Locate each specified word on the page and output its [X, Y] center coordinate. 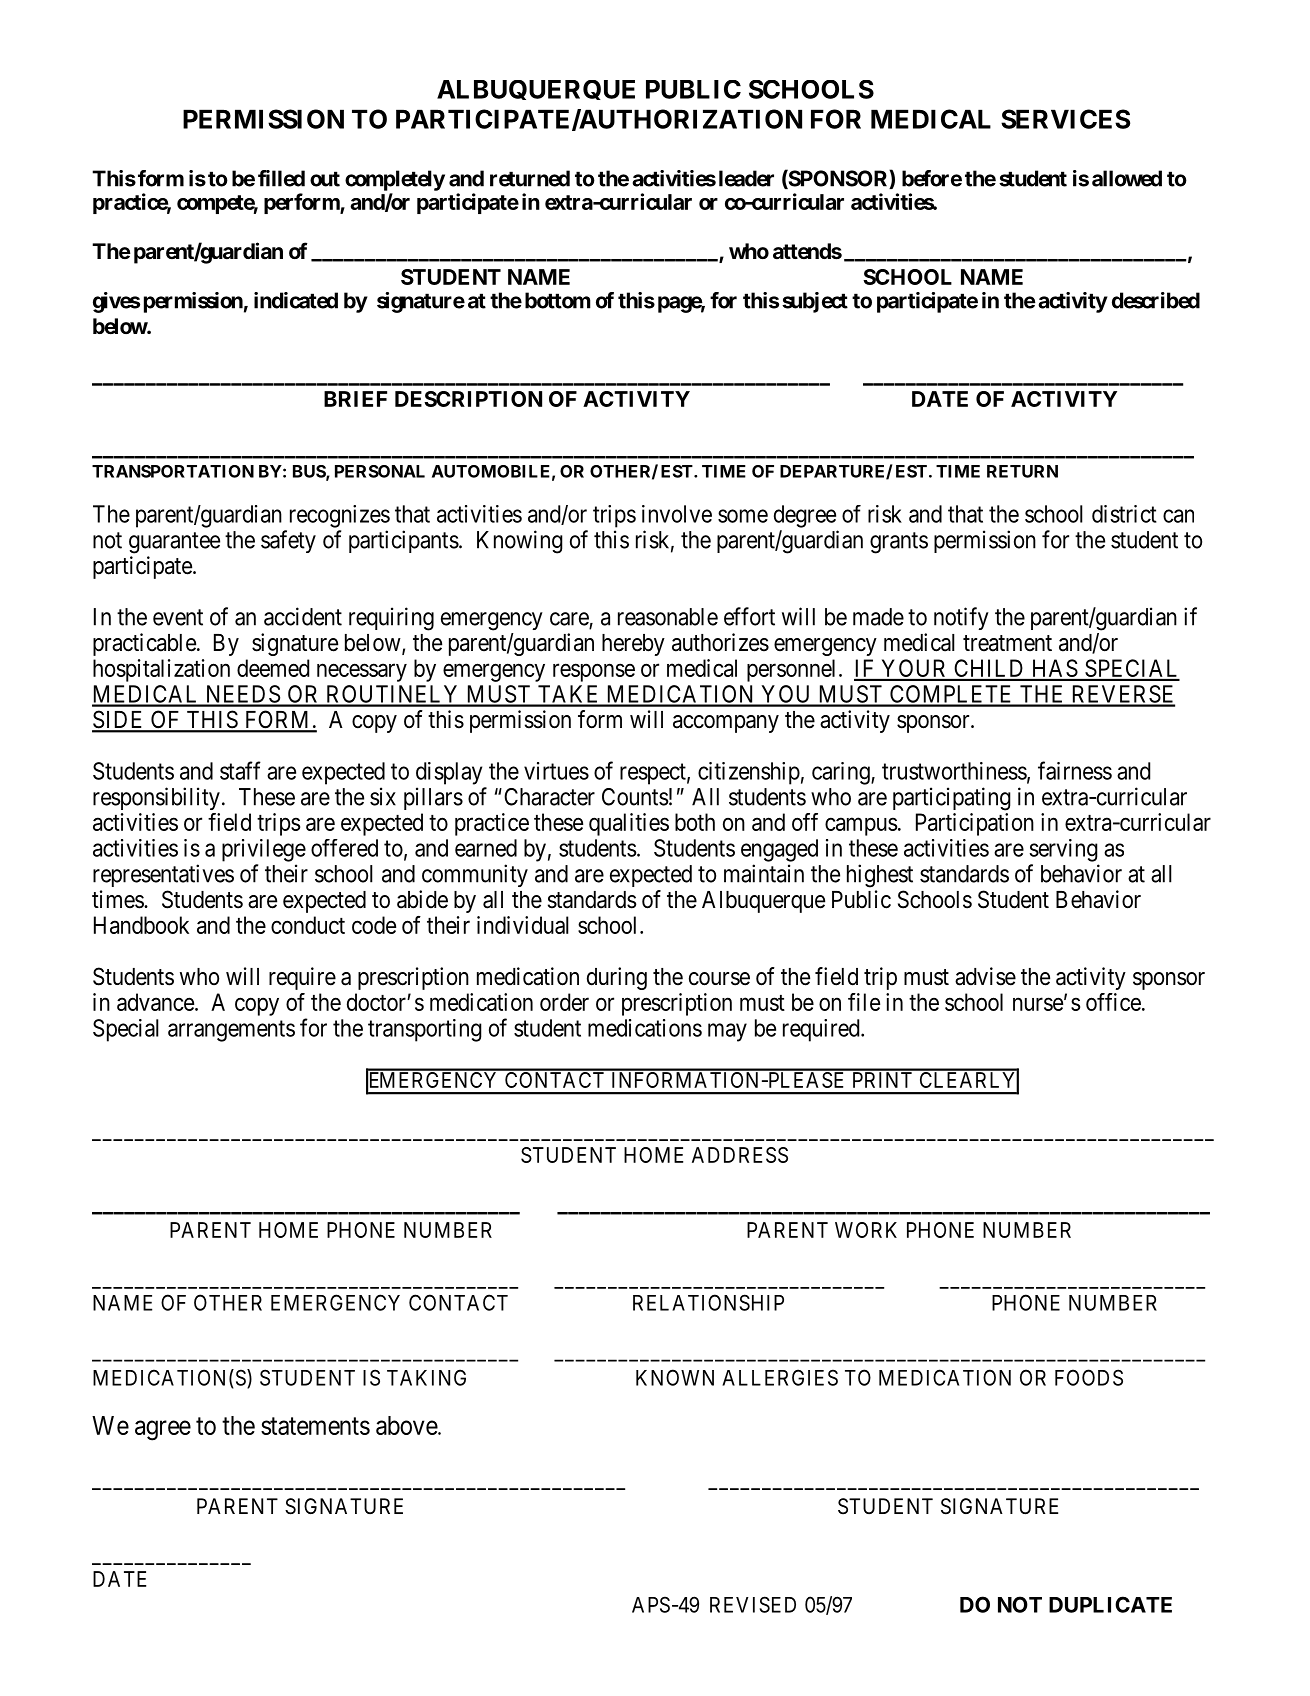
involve [677, 514]
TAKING [426, 1377]
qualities [629, 824]
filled [281, 178]
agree [163, 1430]
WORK [866, 1230]
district [1124, 514]
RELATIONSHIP [708, 1302]
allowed [1127, 178]
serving [1063, 850]
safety [288, 541]
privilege [264, 850]
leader [746, 178]
